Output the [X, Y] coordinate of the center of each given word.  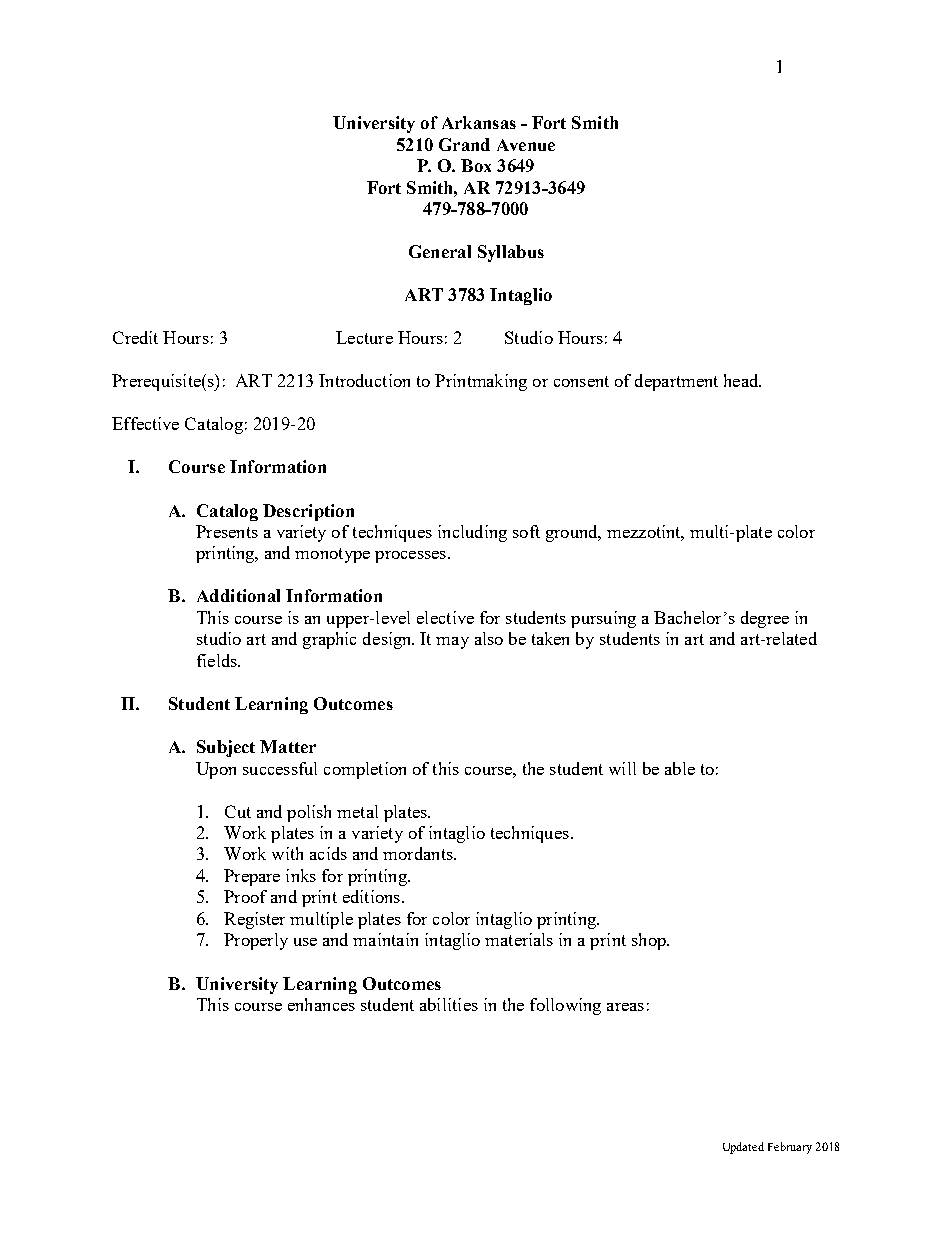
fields [218, 660]
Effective [145, 423]
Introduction [364, 380]
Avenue [526, 145]
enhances [321, 1004]
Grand [464, 144]
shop [650, 941]
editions [373, 896]
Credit [135, 337]
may [452, 643]
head [742, 380]
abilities [449, 1004]
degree [765, 619]
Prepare [252, 877]
